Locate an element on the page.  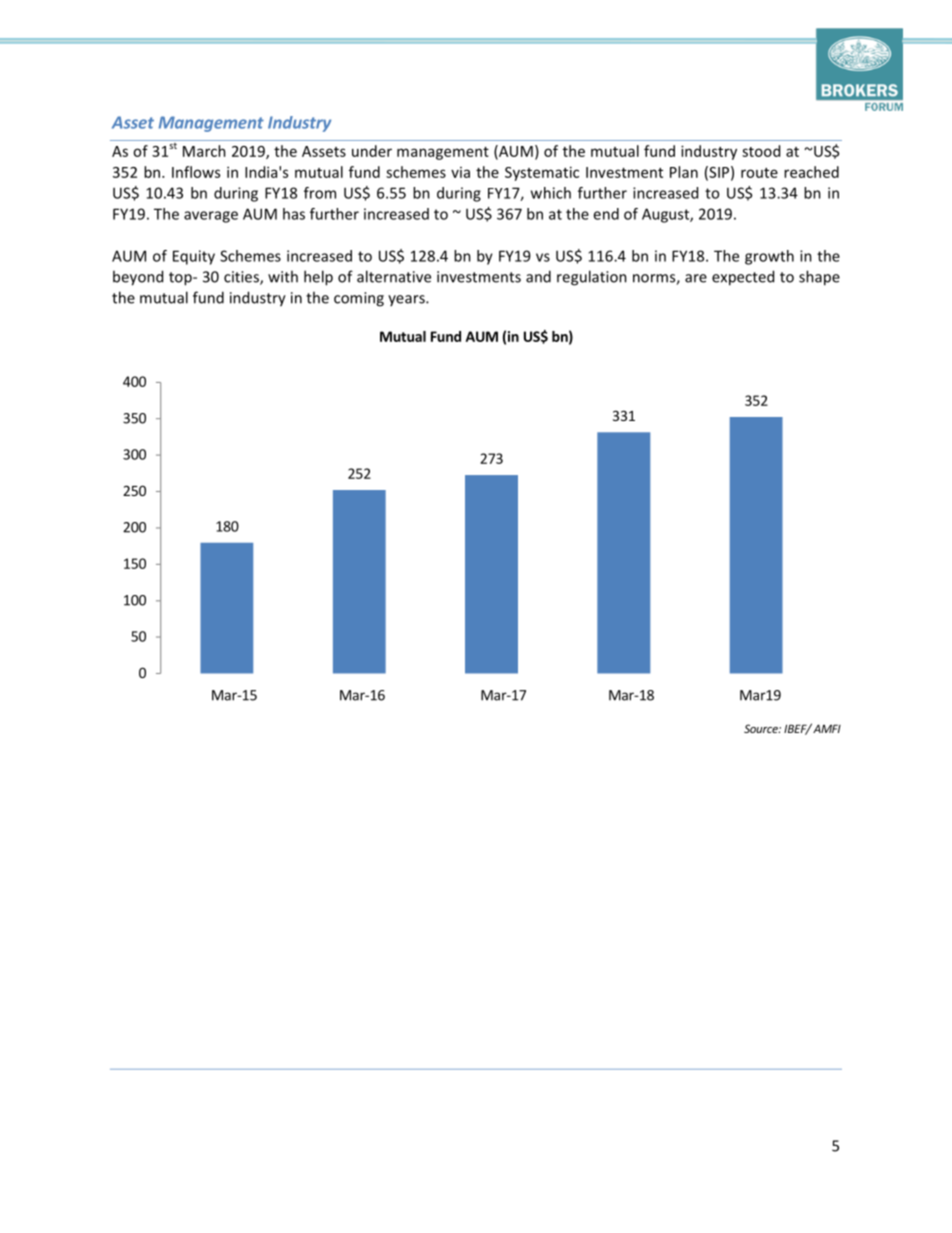
end is located at coordinates (606, 214).
